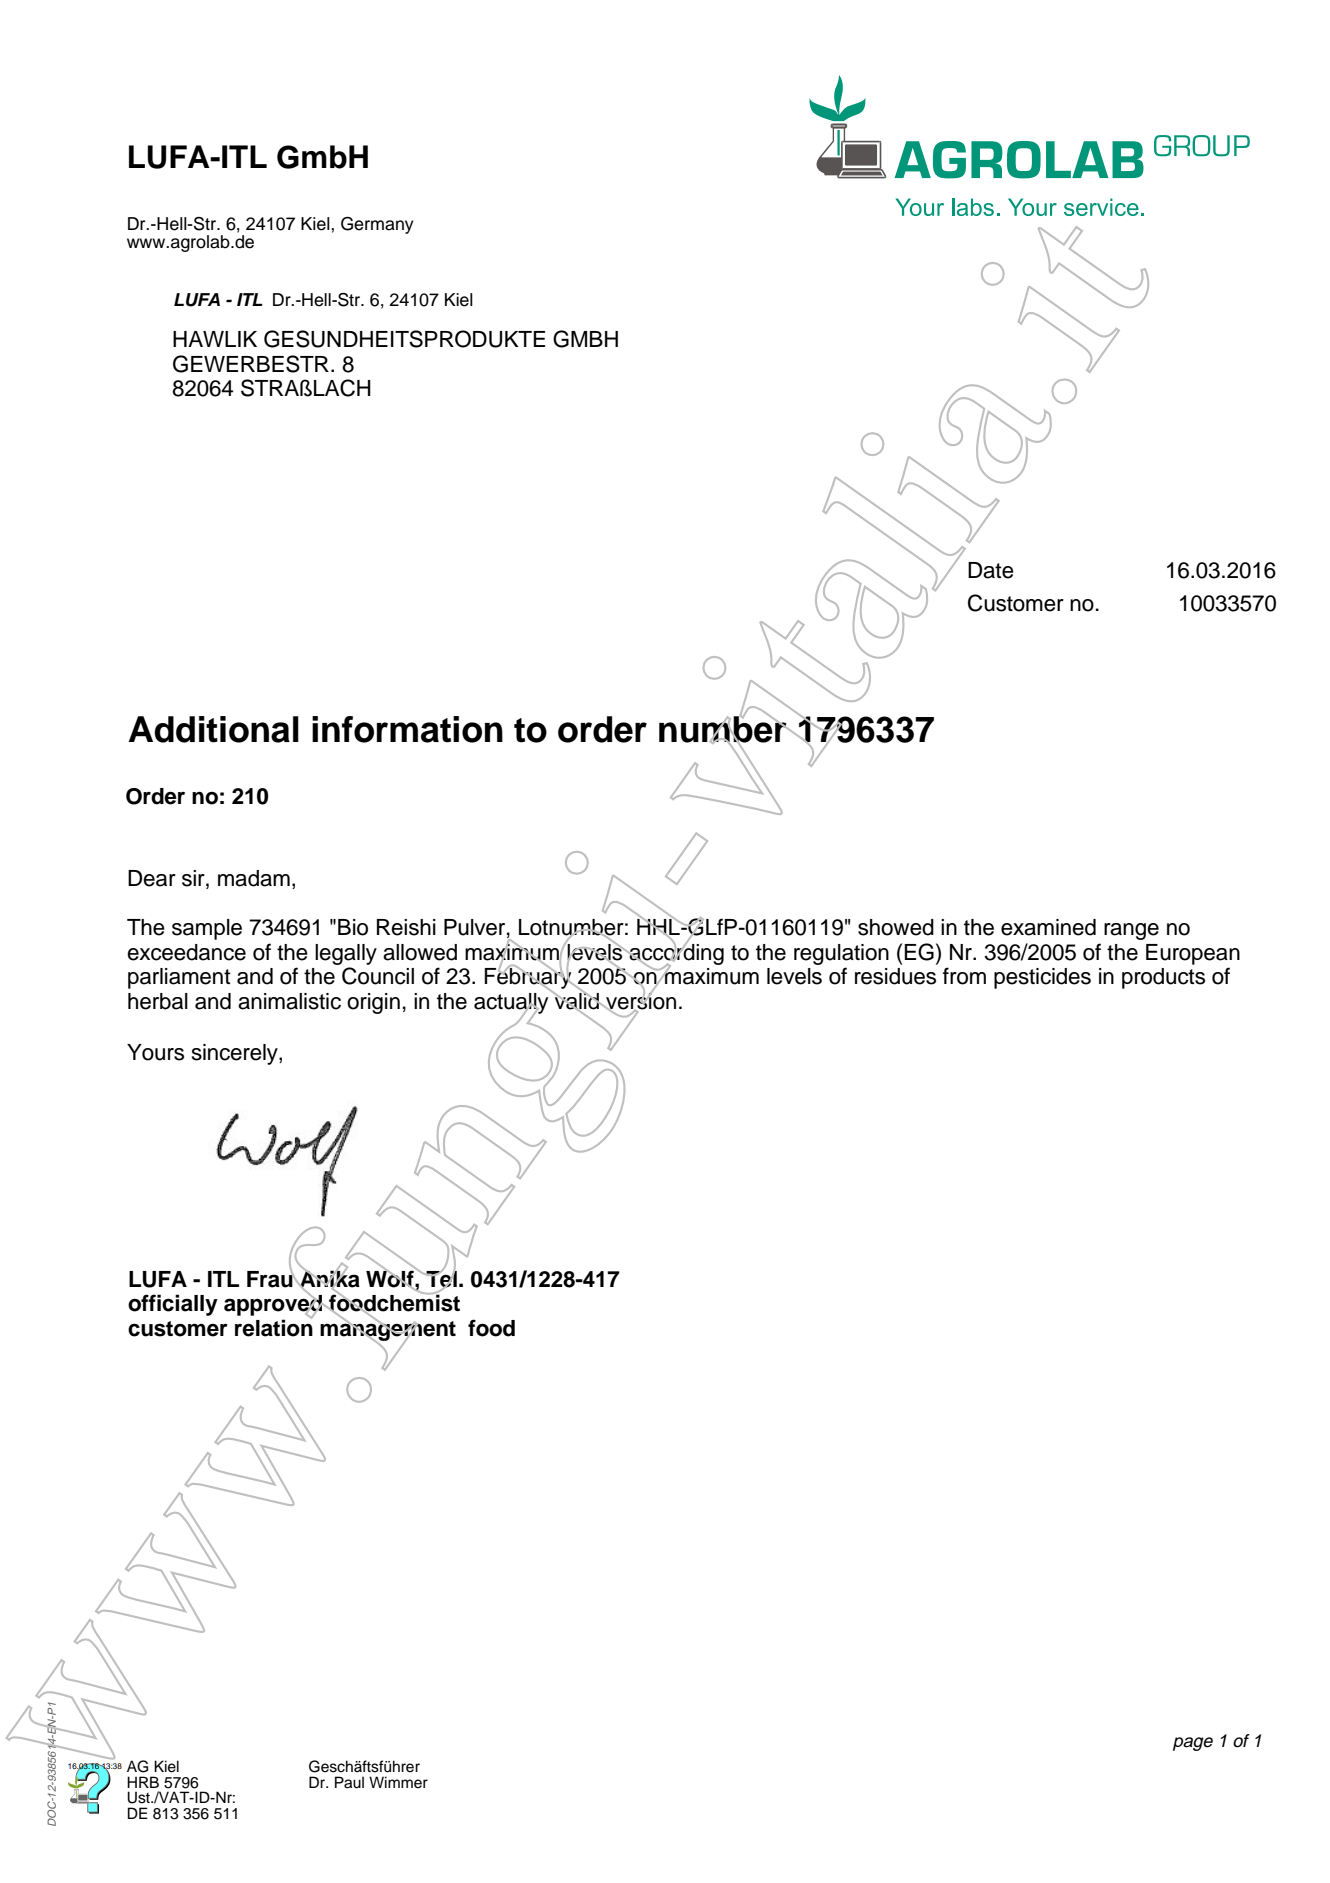 The width and height of the page is (1330, 1883). Describe the element at coordinates (991, 570) in the page. I see `Date` at that location.
